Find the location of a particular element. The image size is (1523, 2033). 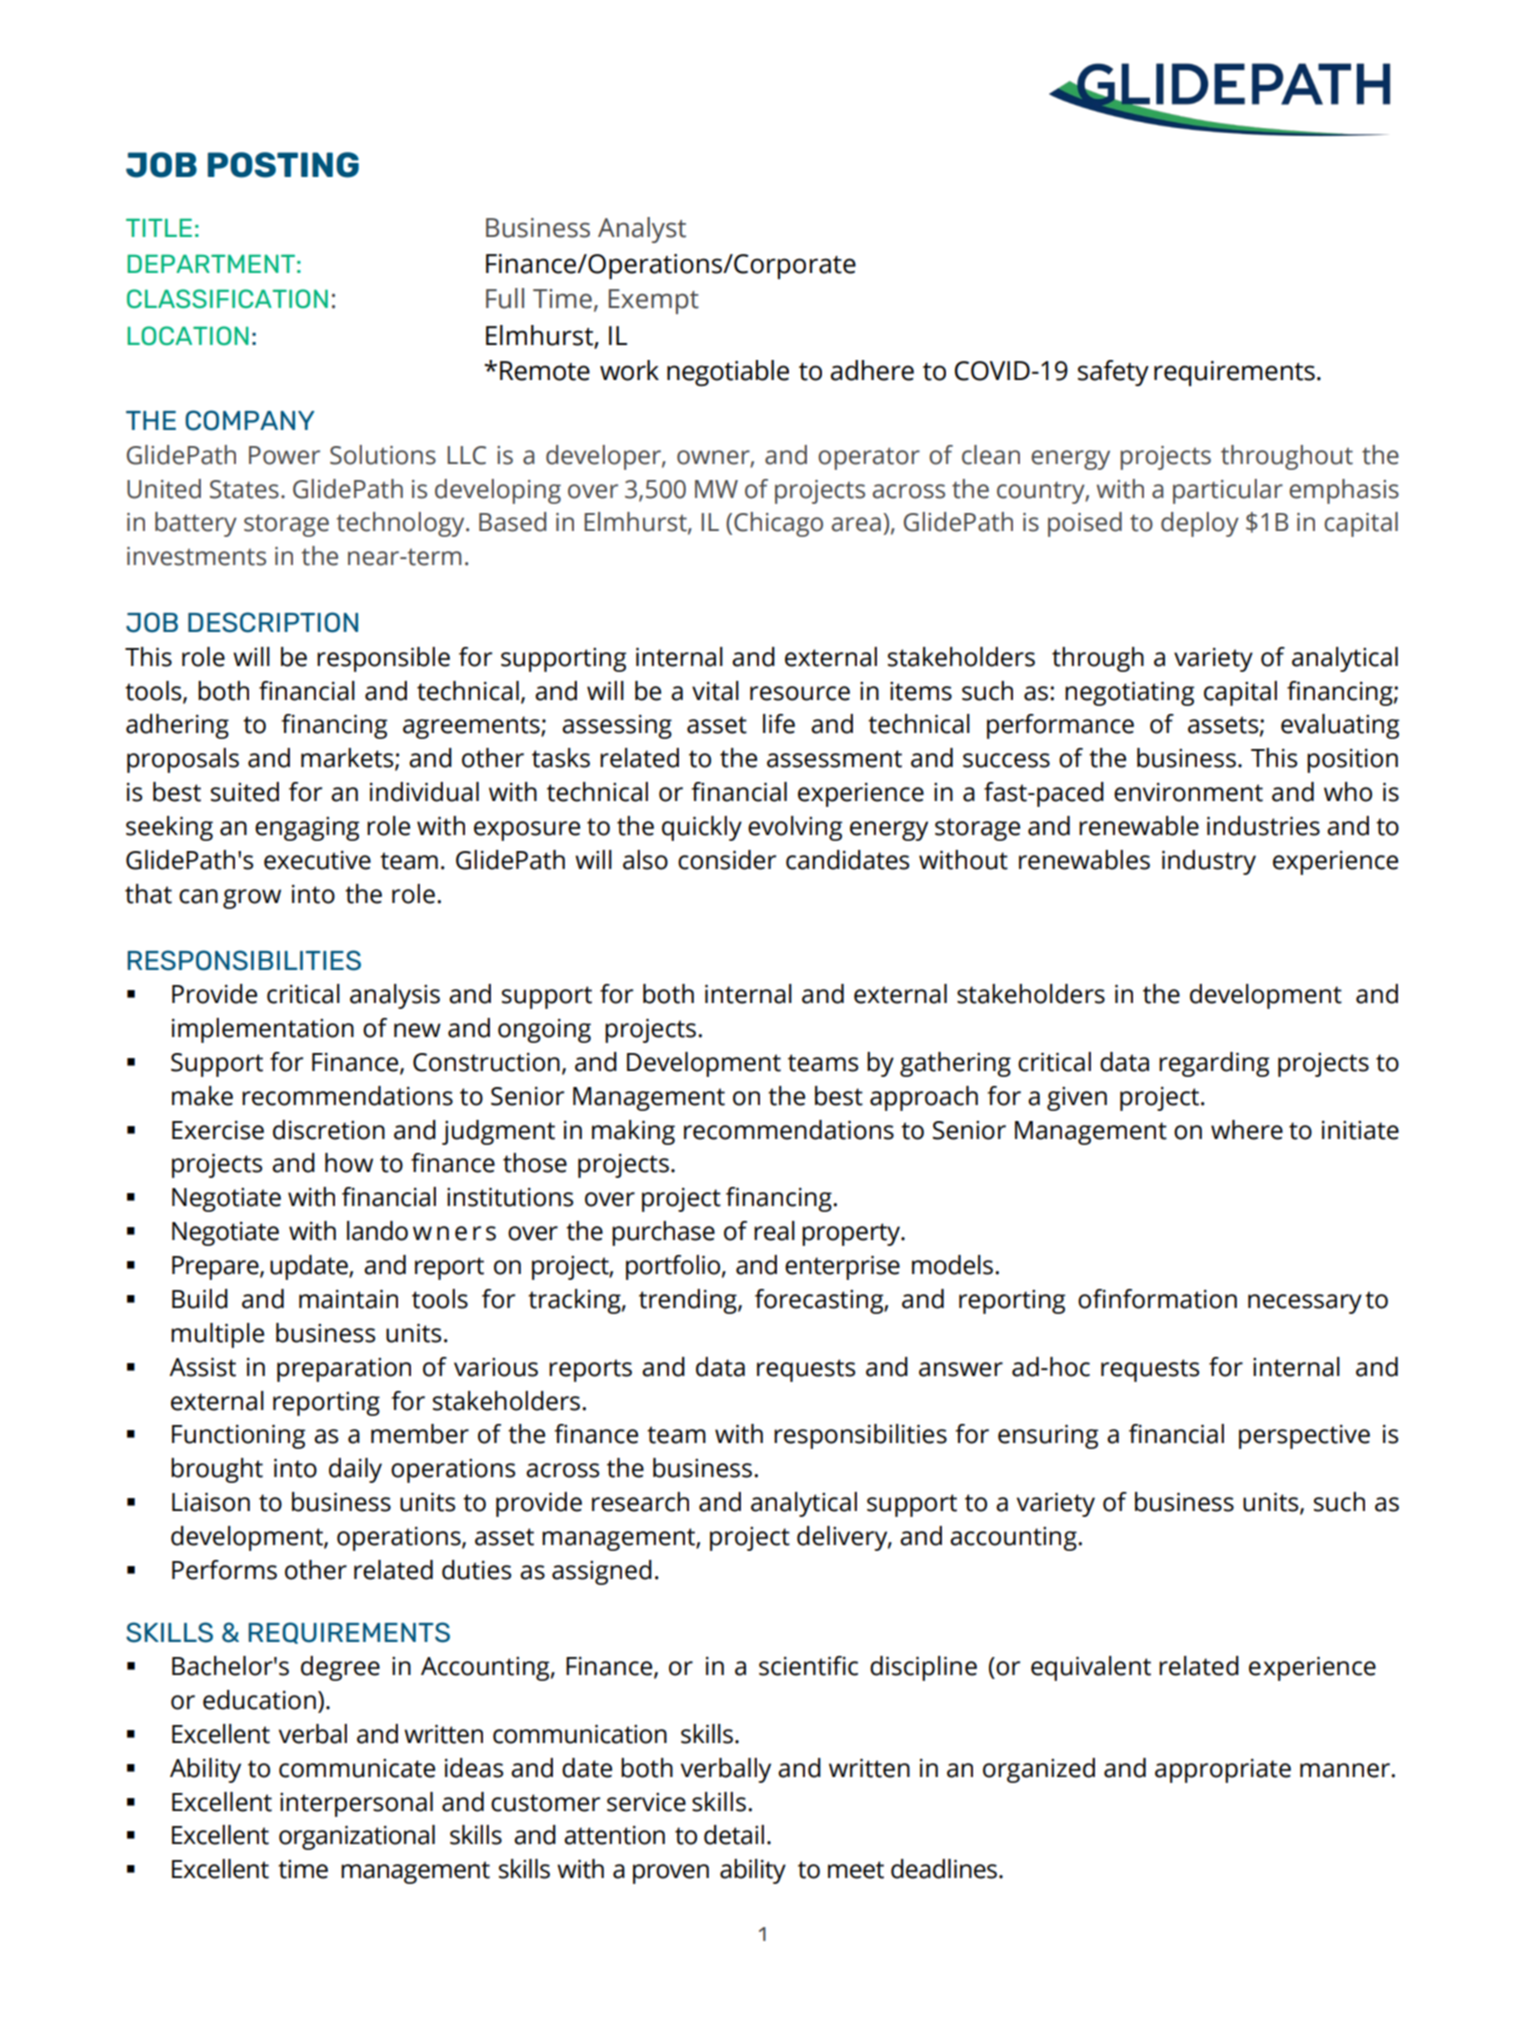

maintain is located at coordinates (348, 1299).
